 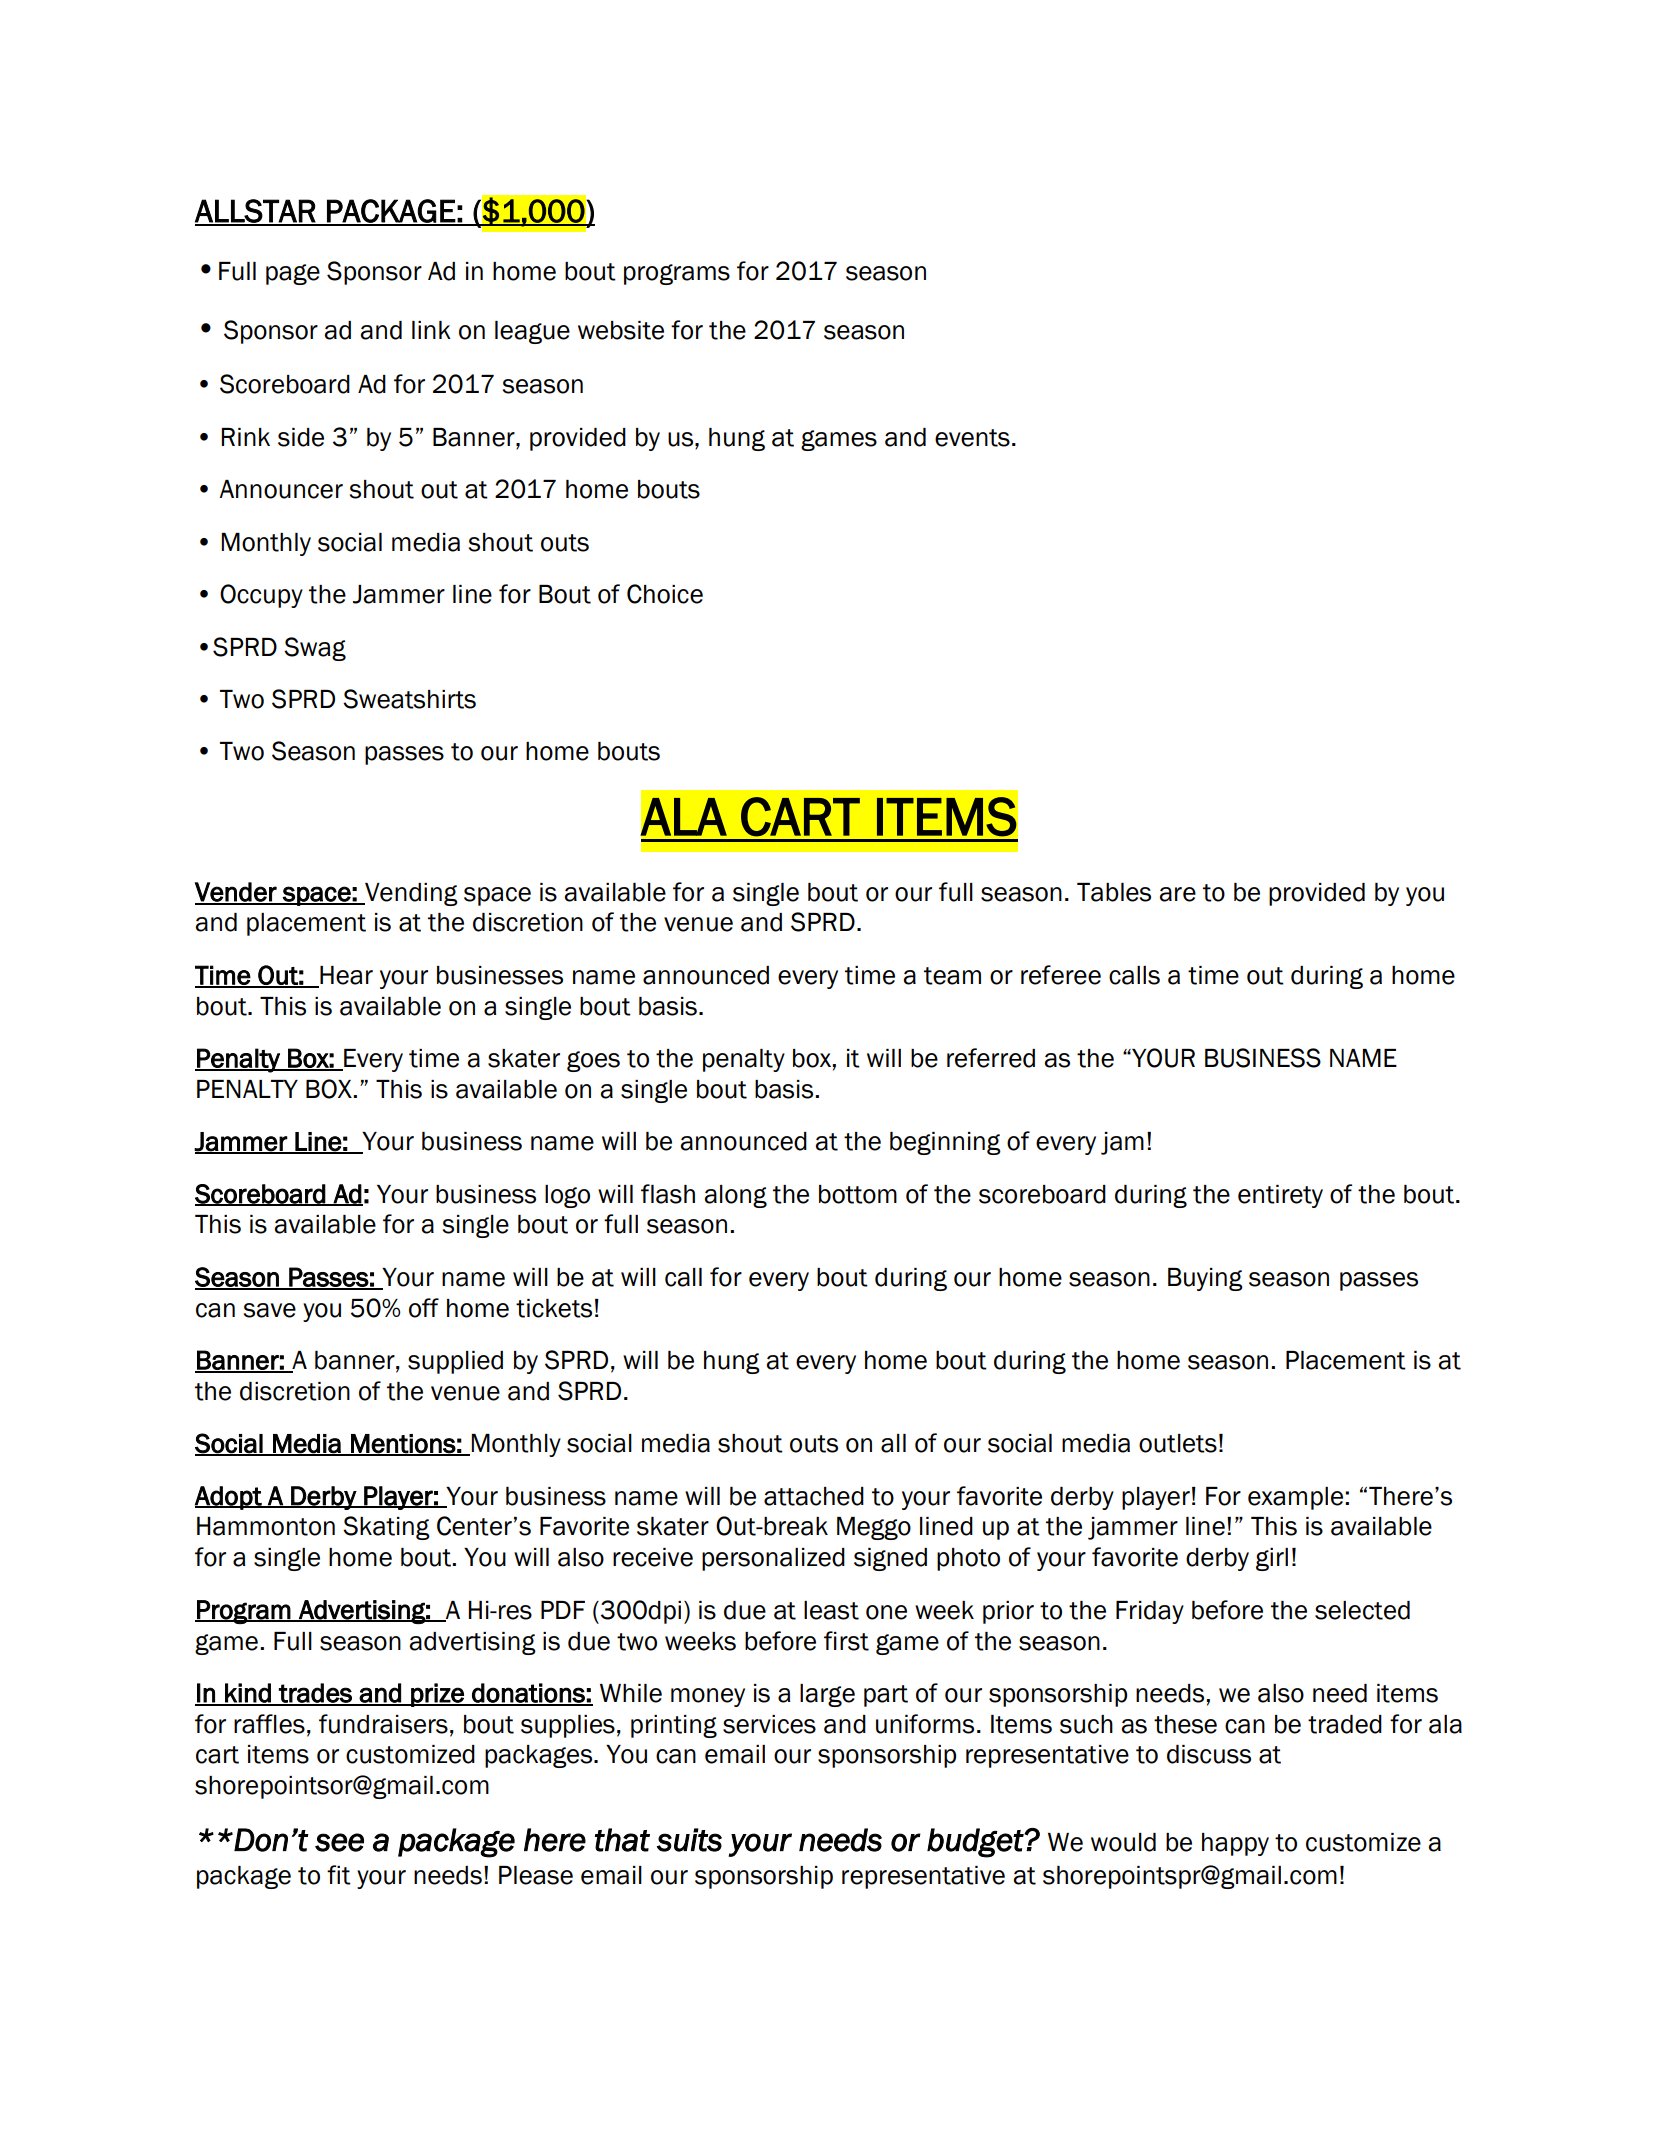 What do you see at coordinates (403, 1444) in the image?
I see `Mentions` at bounding box center [403, 1444].
